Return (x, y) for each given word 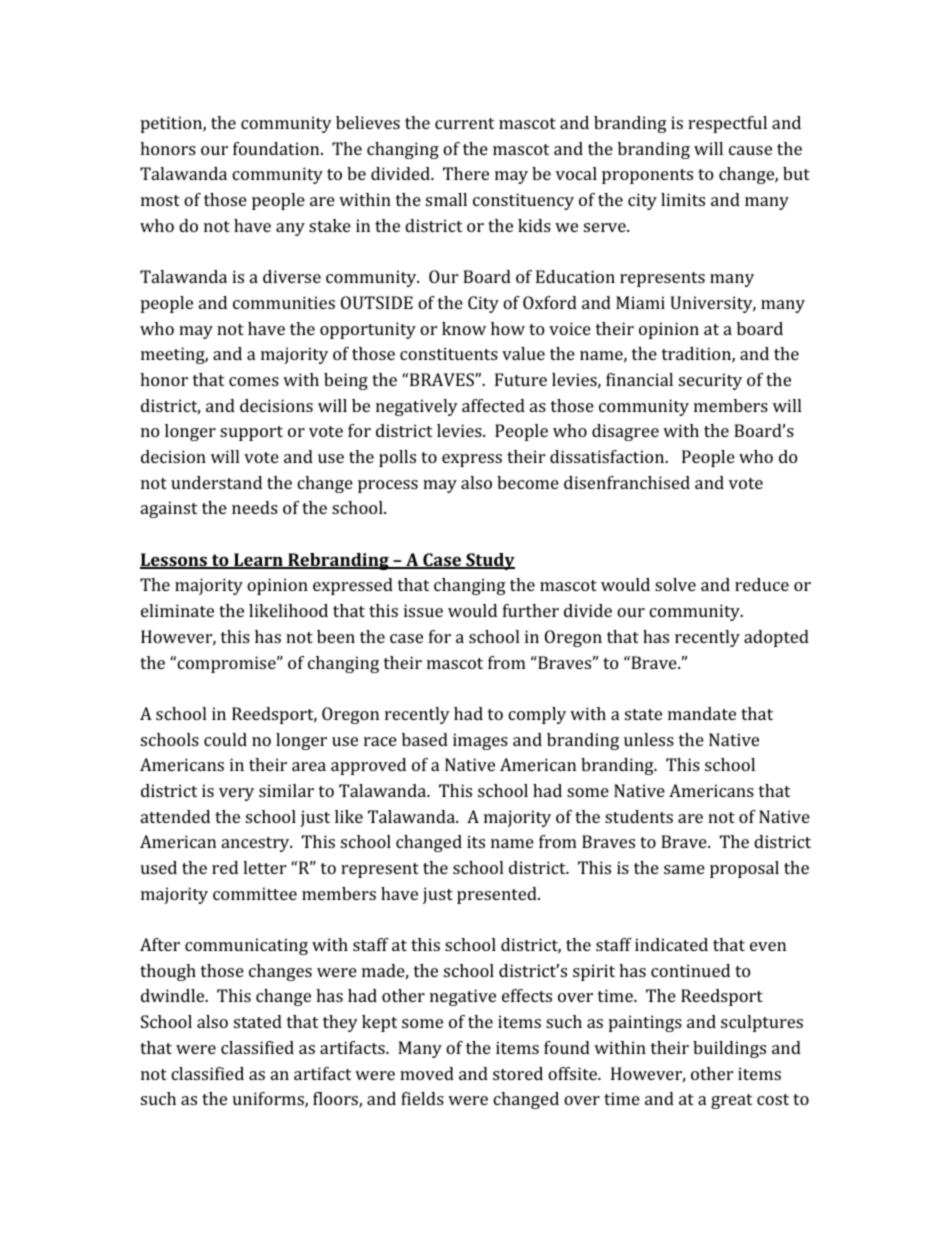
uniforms (269, 1100)
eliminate (177, 610)
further (531, 610)
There (466, 173)
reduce (762, 584)
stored (518, 1073)
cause (750, 150)
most (160, 200)
